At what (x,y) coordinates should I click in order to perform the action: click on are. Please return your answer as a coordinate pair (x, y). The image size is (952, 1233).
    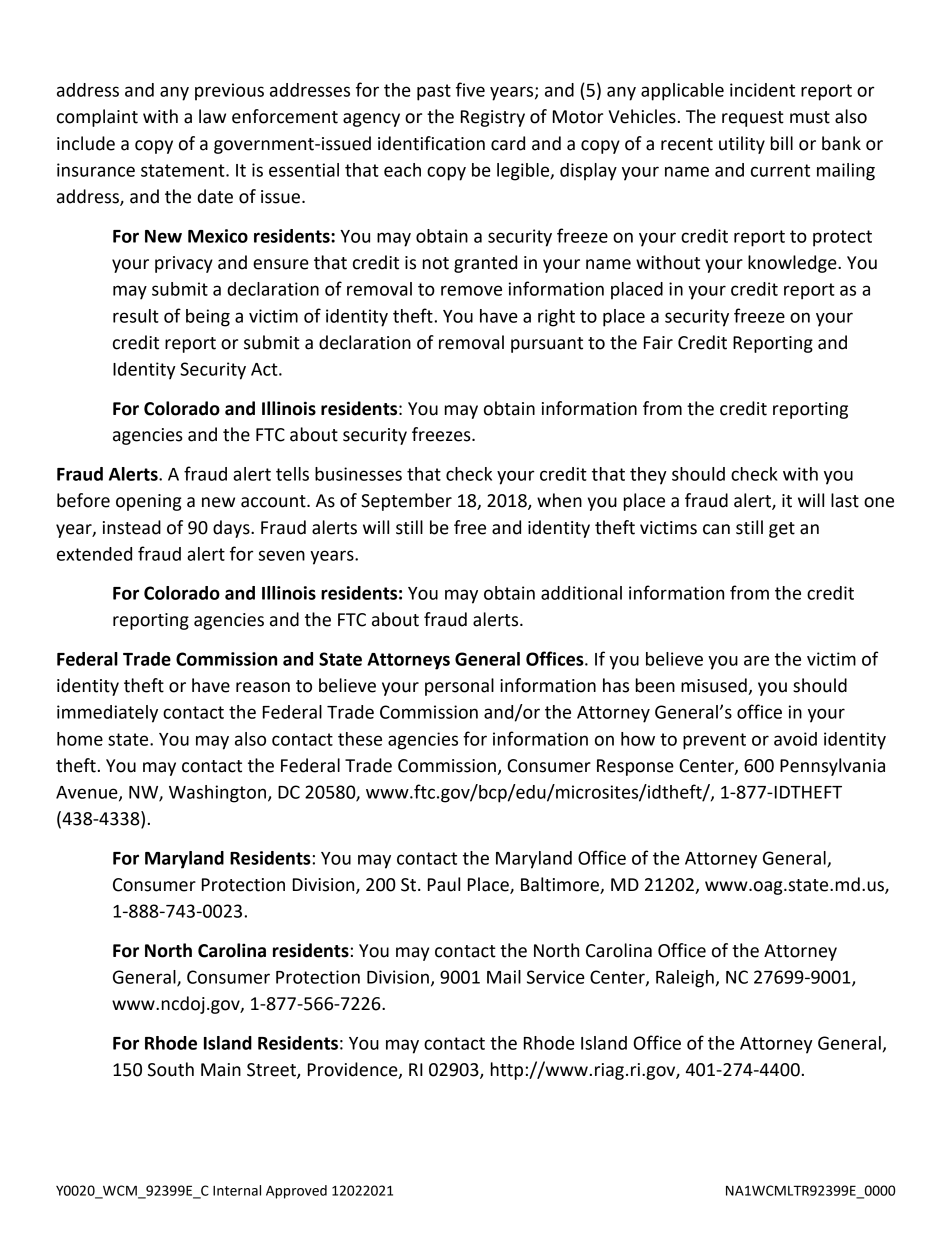
    Looking at the image, I should click on (756, 660).
